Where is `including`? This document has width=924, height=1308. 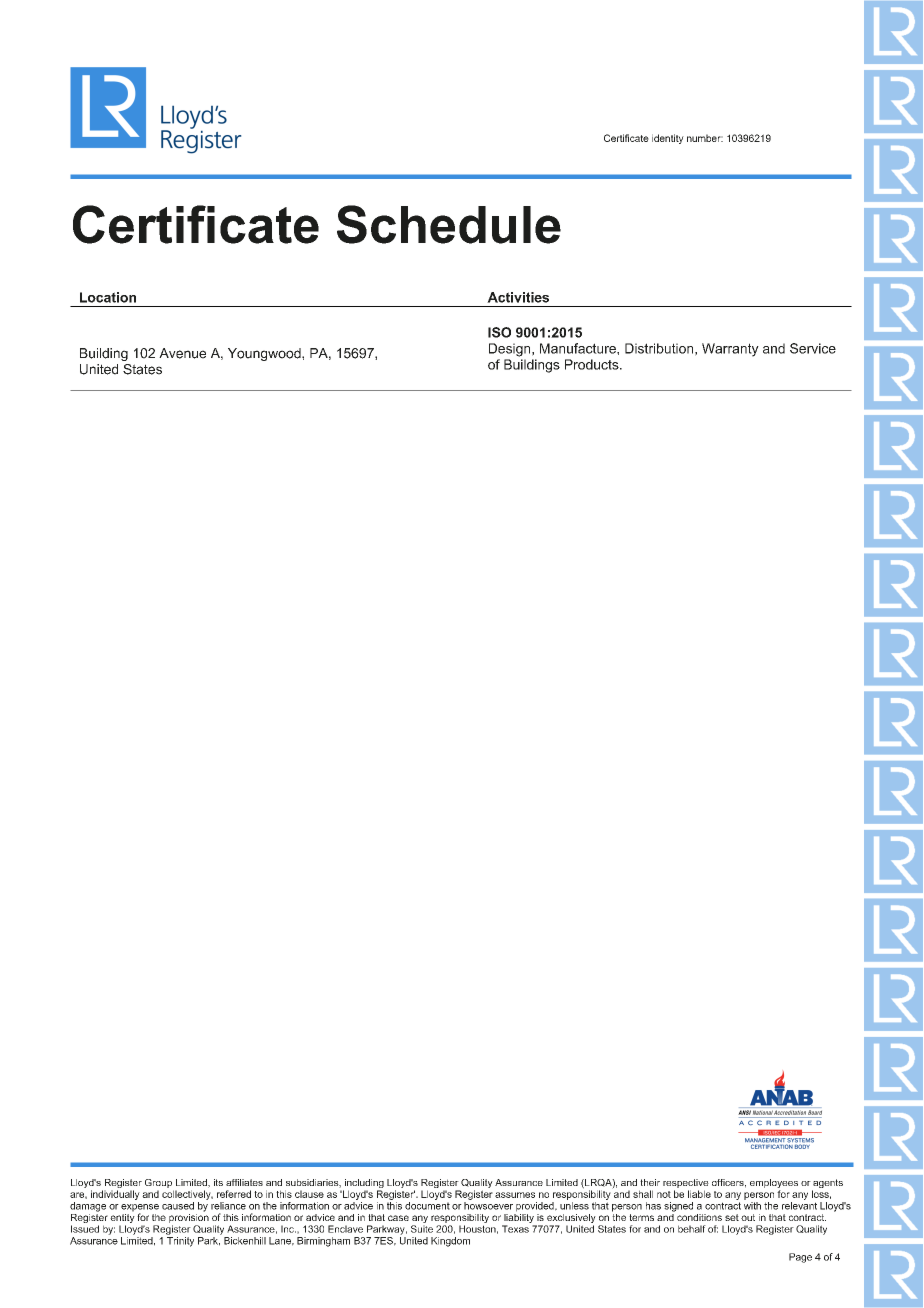
including is located at coordinates (363, 1185).
